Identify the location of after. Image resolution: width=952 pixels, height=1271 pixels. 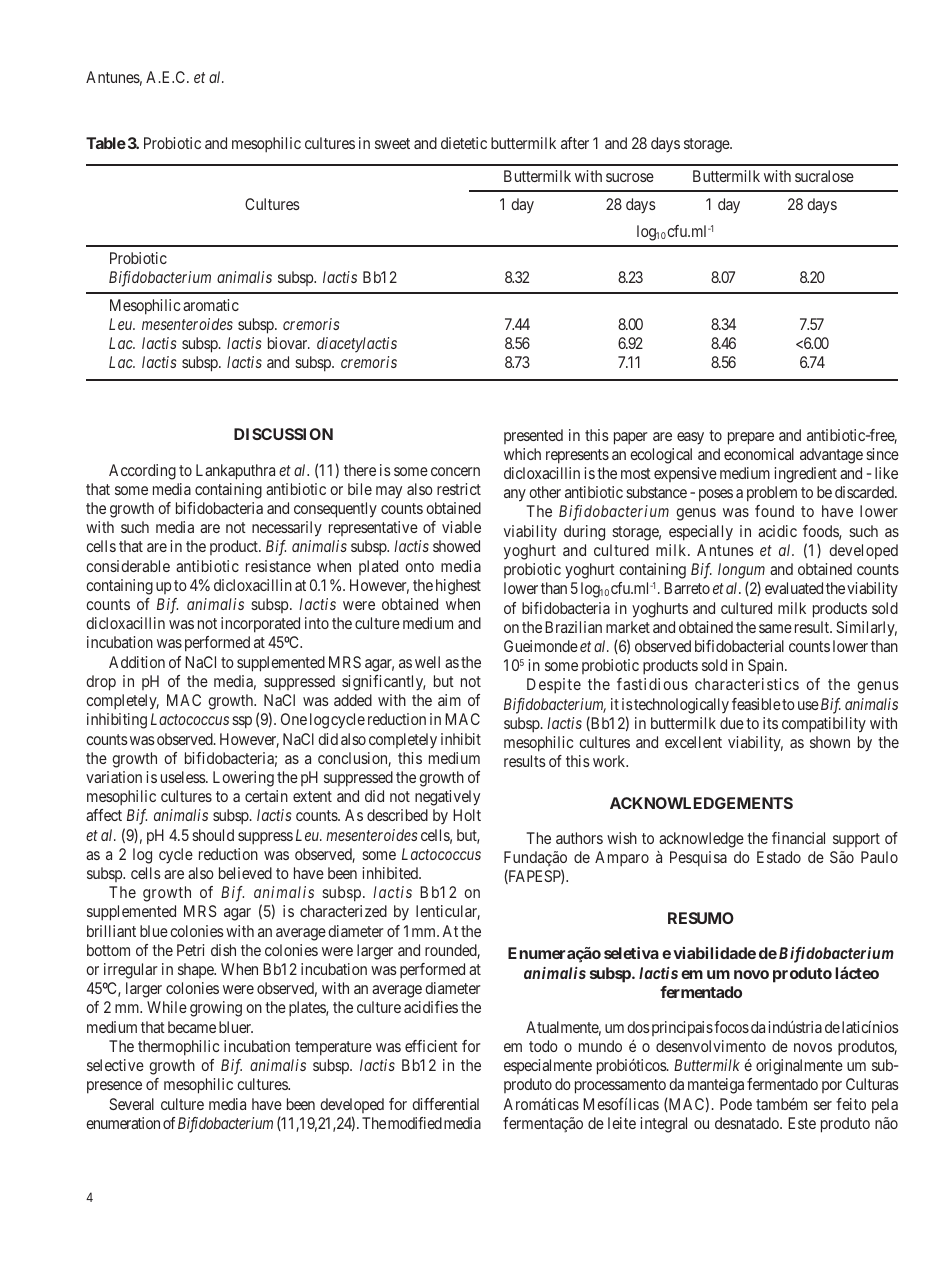
(575, 143).
